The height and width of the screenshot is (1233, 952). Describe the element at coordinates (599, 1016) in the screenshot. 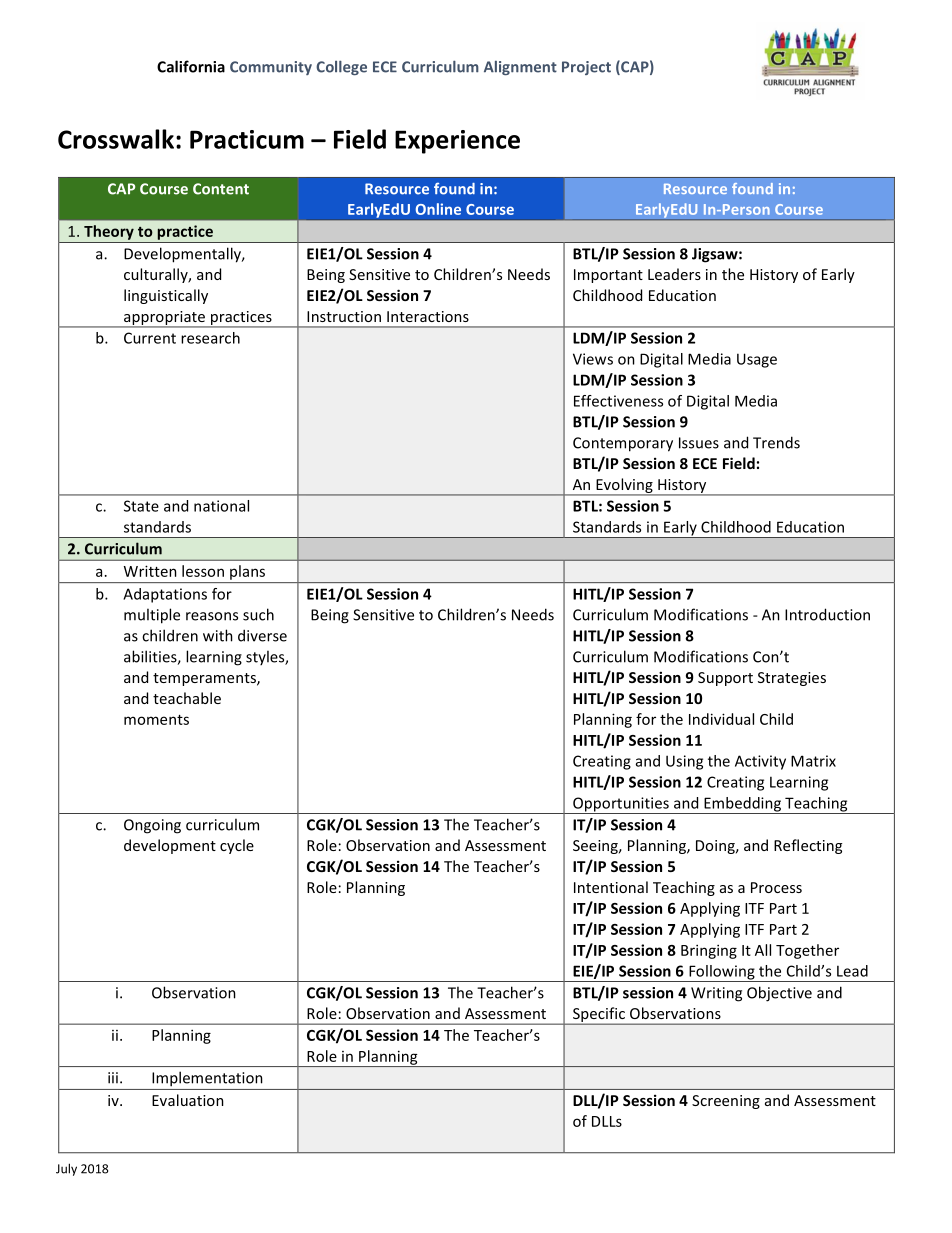

I see `Specific` at that location.
